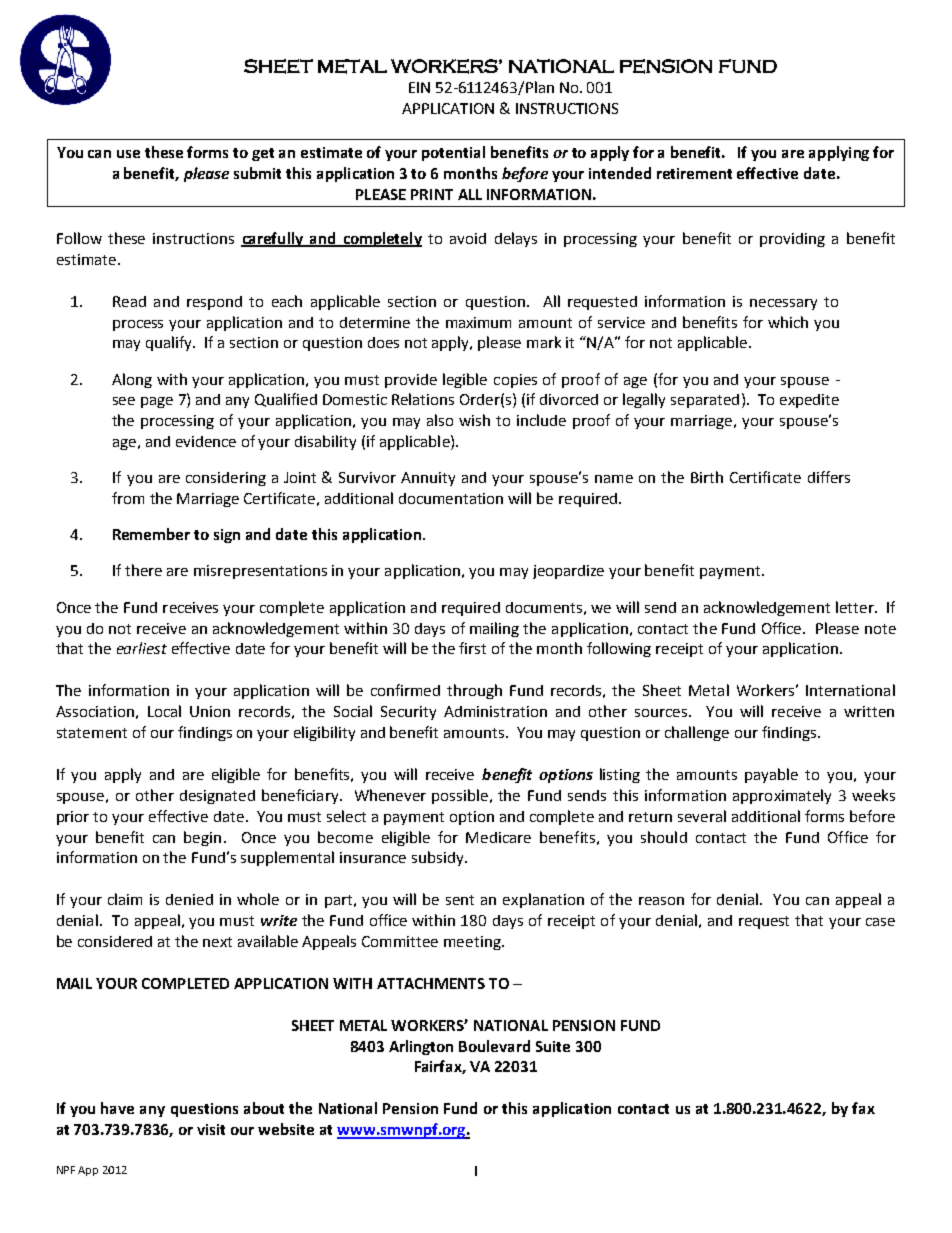 This screenshot has width=952, height=1233. Describe the element at coordinates (453, 153) in the screenshot. I see `potential` at that location.
